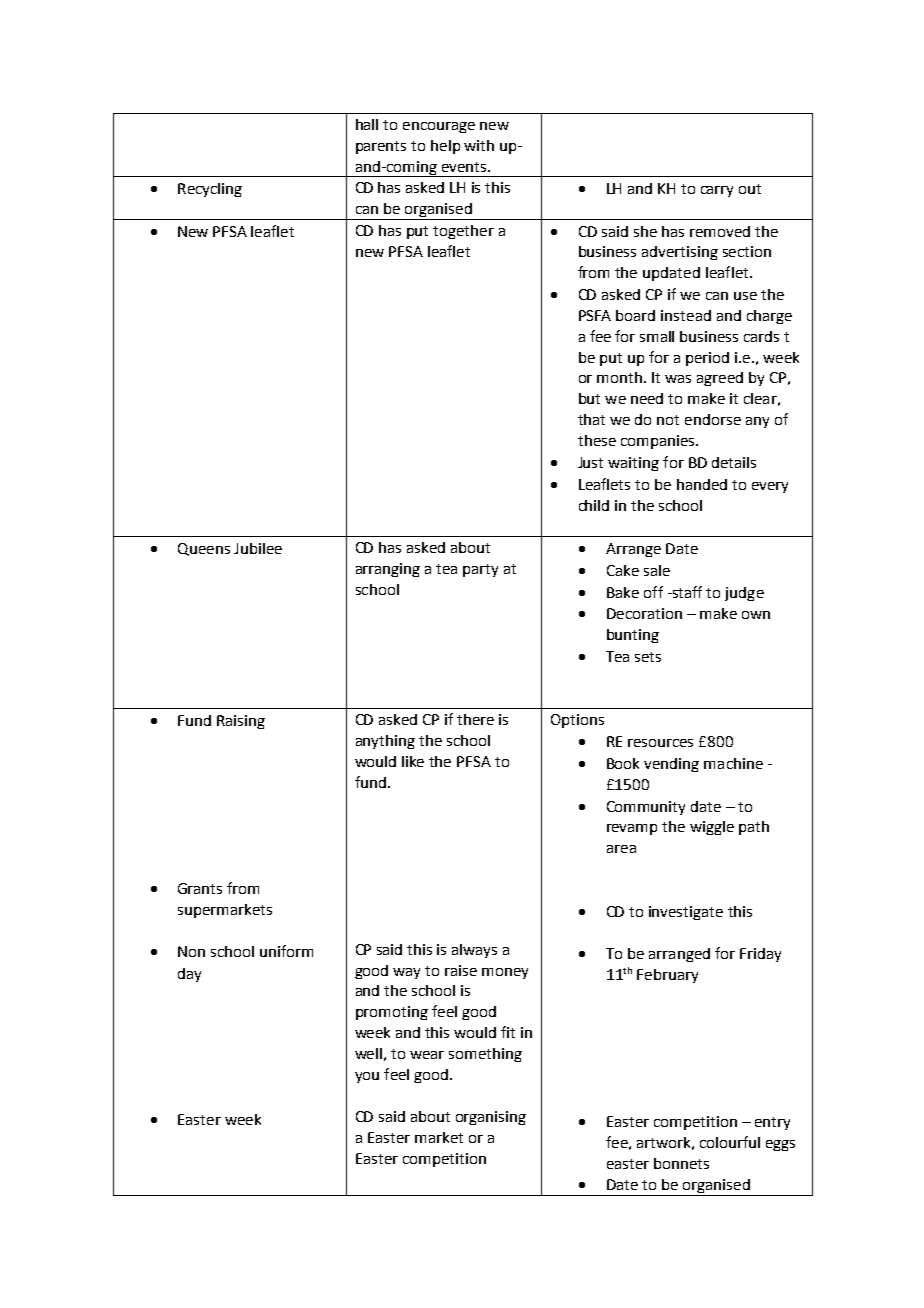 Image resolution: width=924 pixels, height=1308 pixels. I want to click on carry, so click(717, 191).
